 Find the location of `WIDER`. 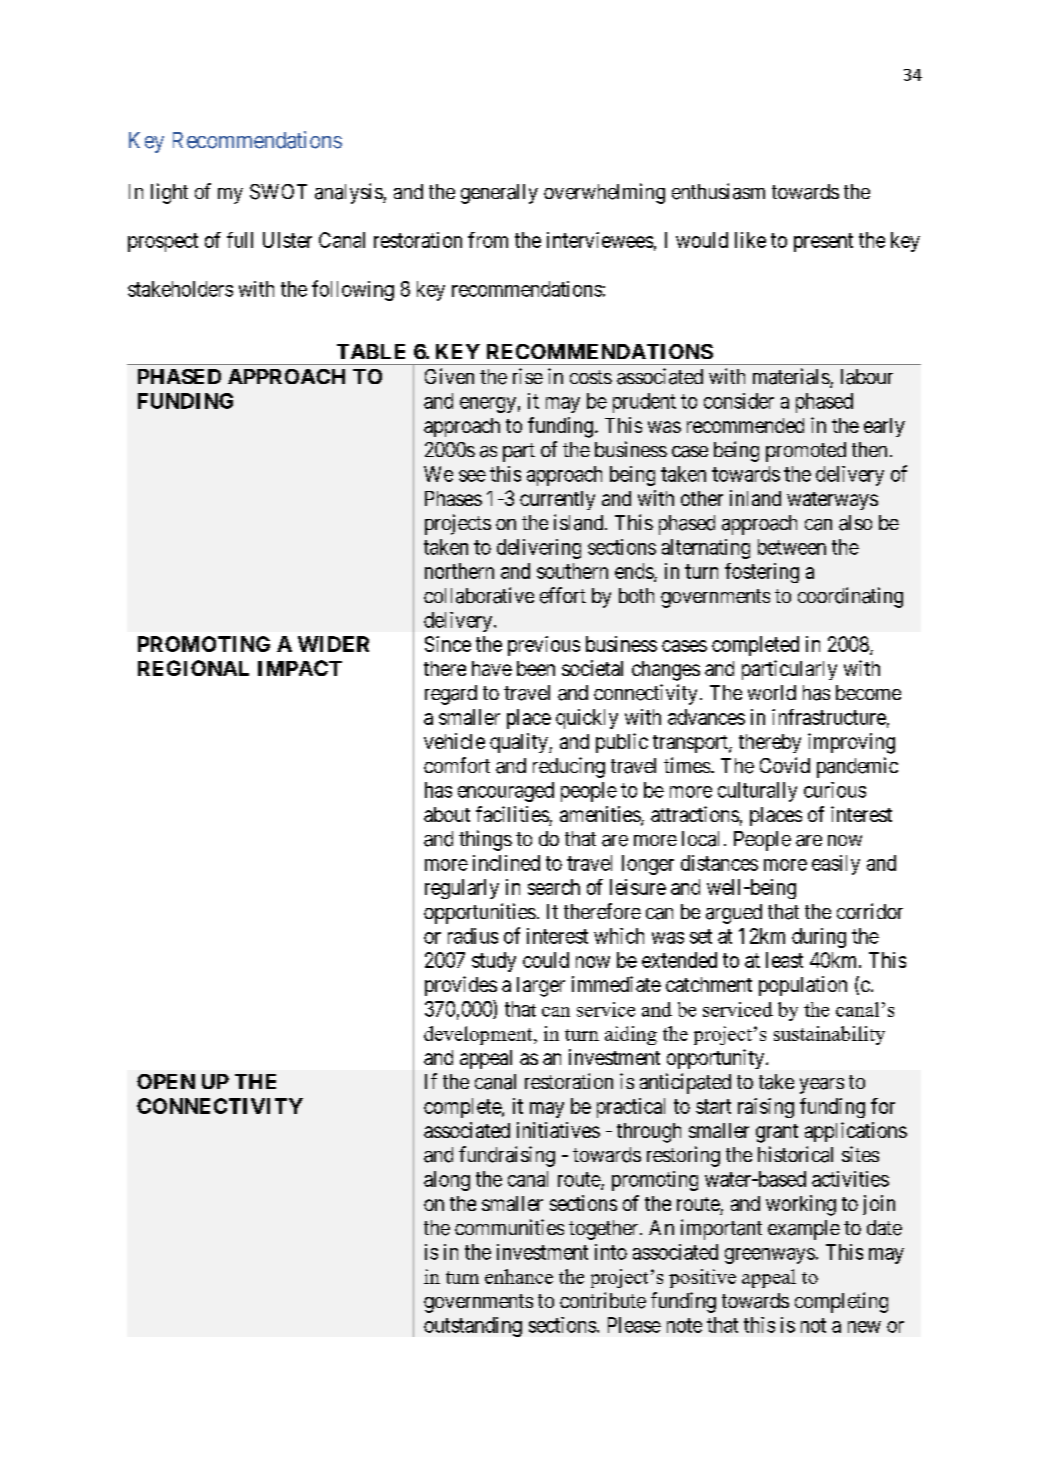

WIDER is located at coordinates (333, 644).
